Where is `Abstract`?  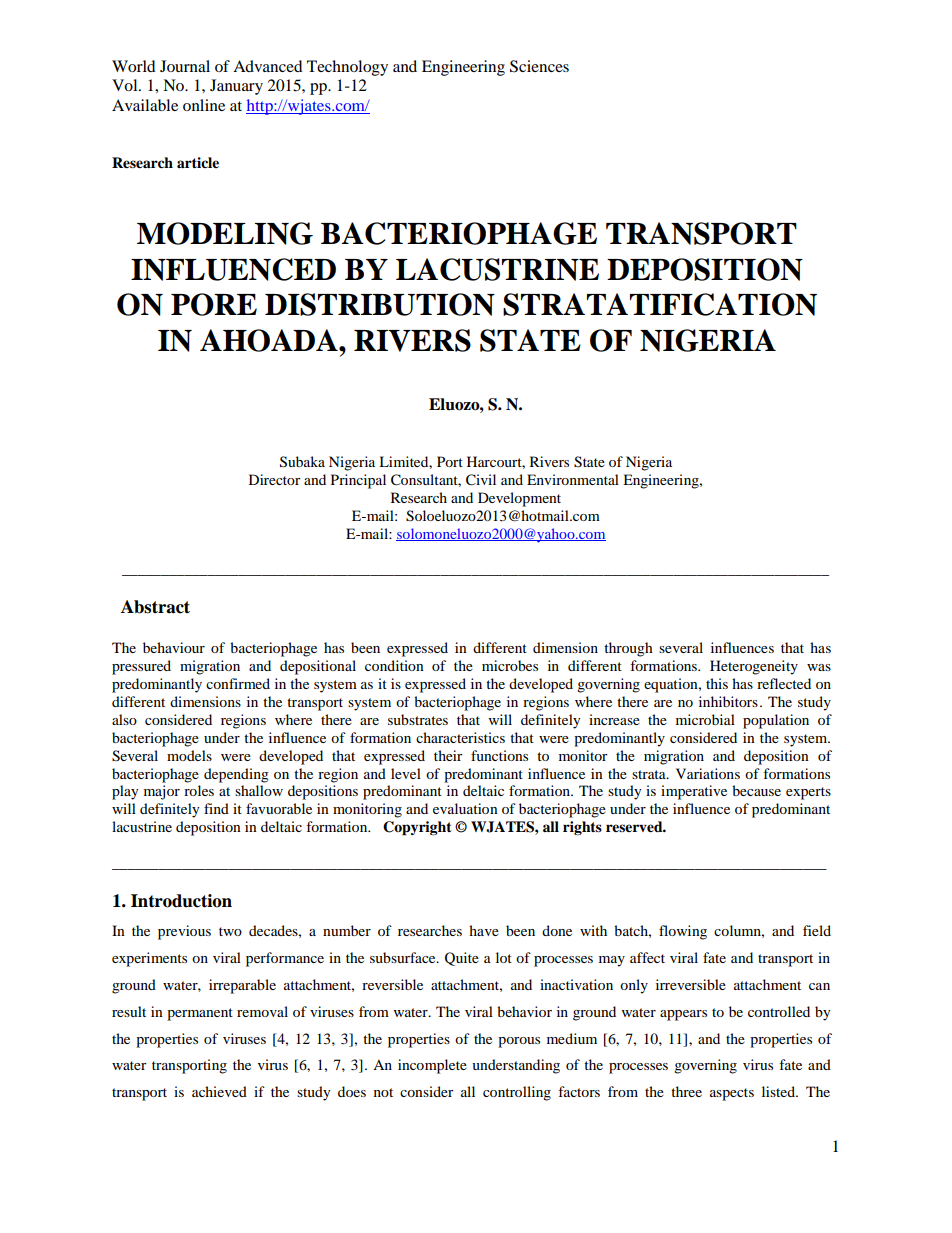 Abstract is located at coordinates (155, 607).
